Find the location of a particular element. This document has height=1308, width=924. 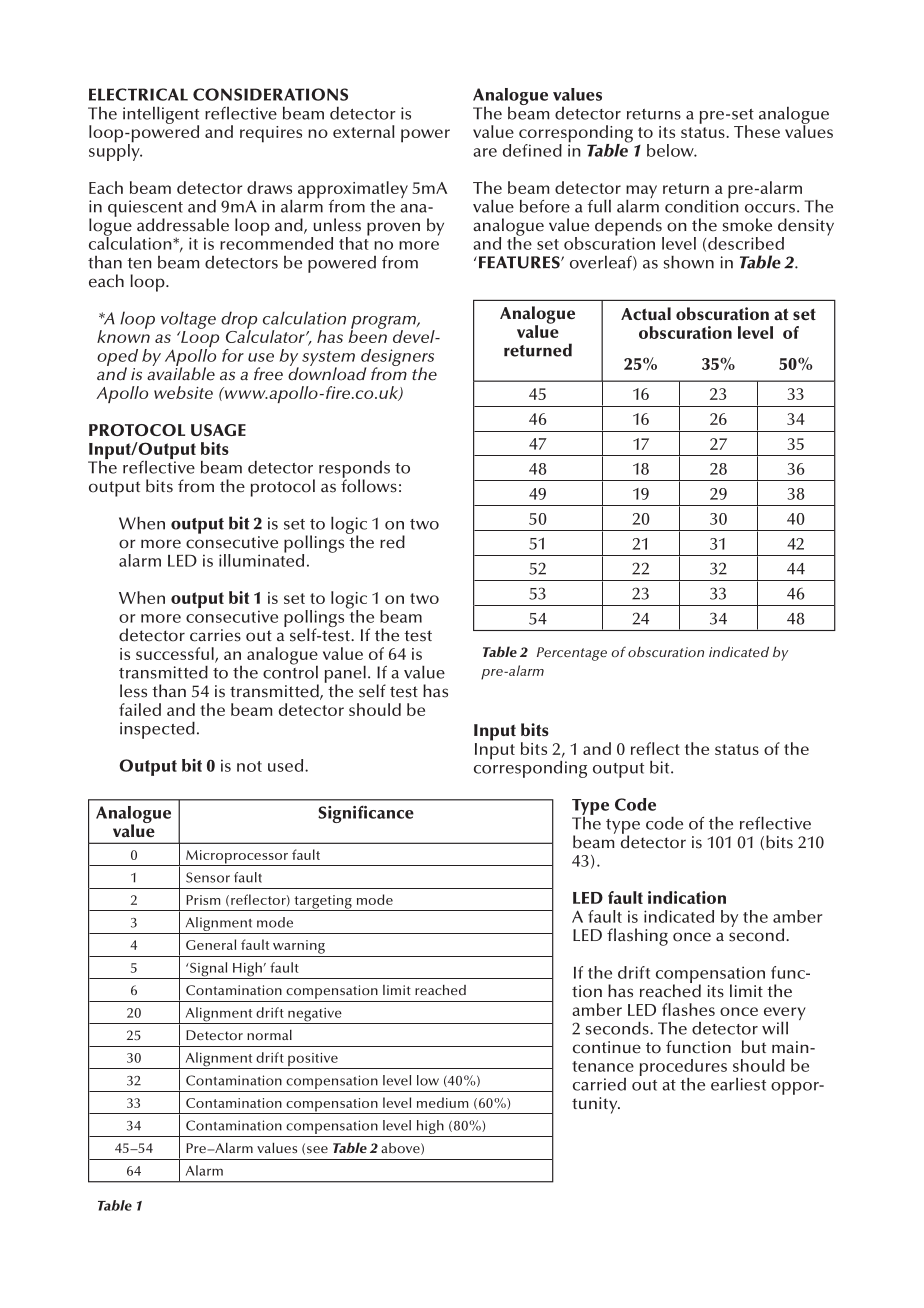

These is located at coordinates (757, 131).
